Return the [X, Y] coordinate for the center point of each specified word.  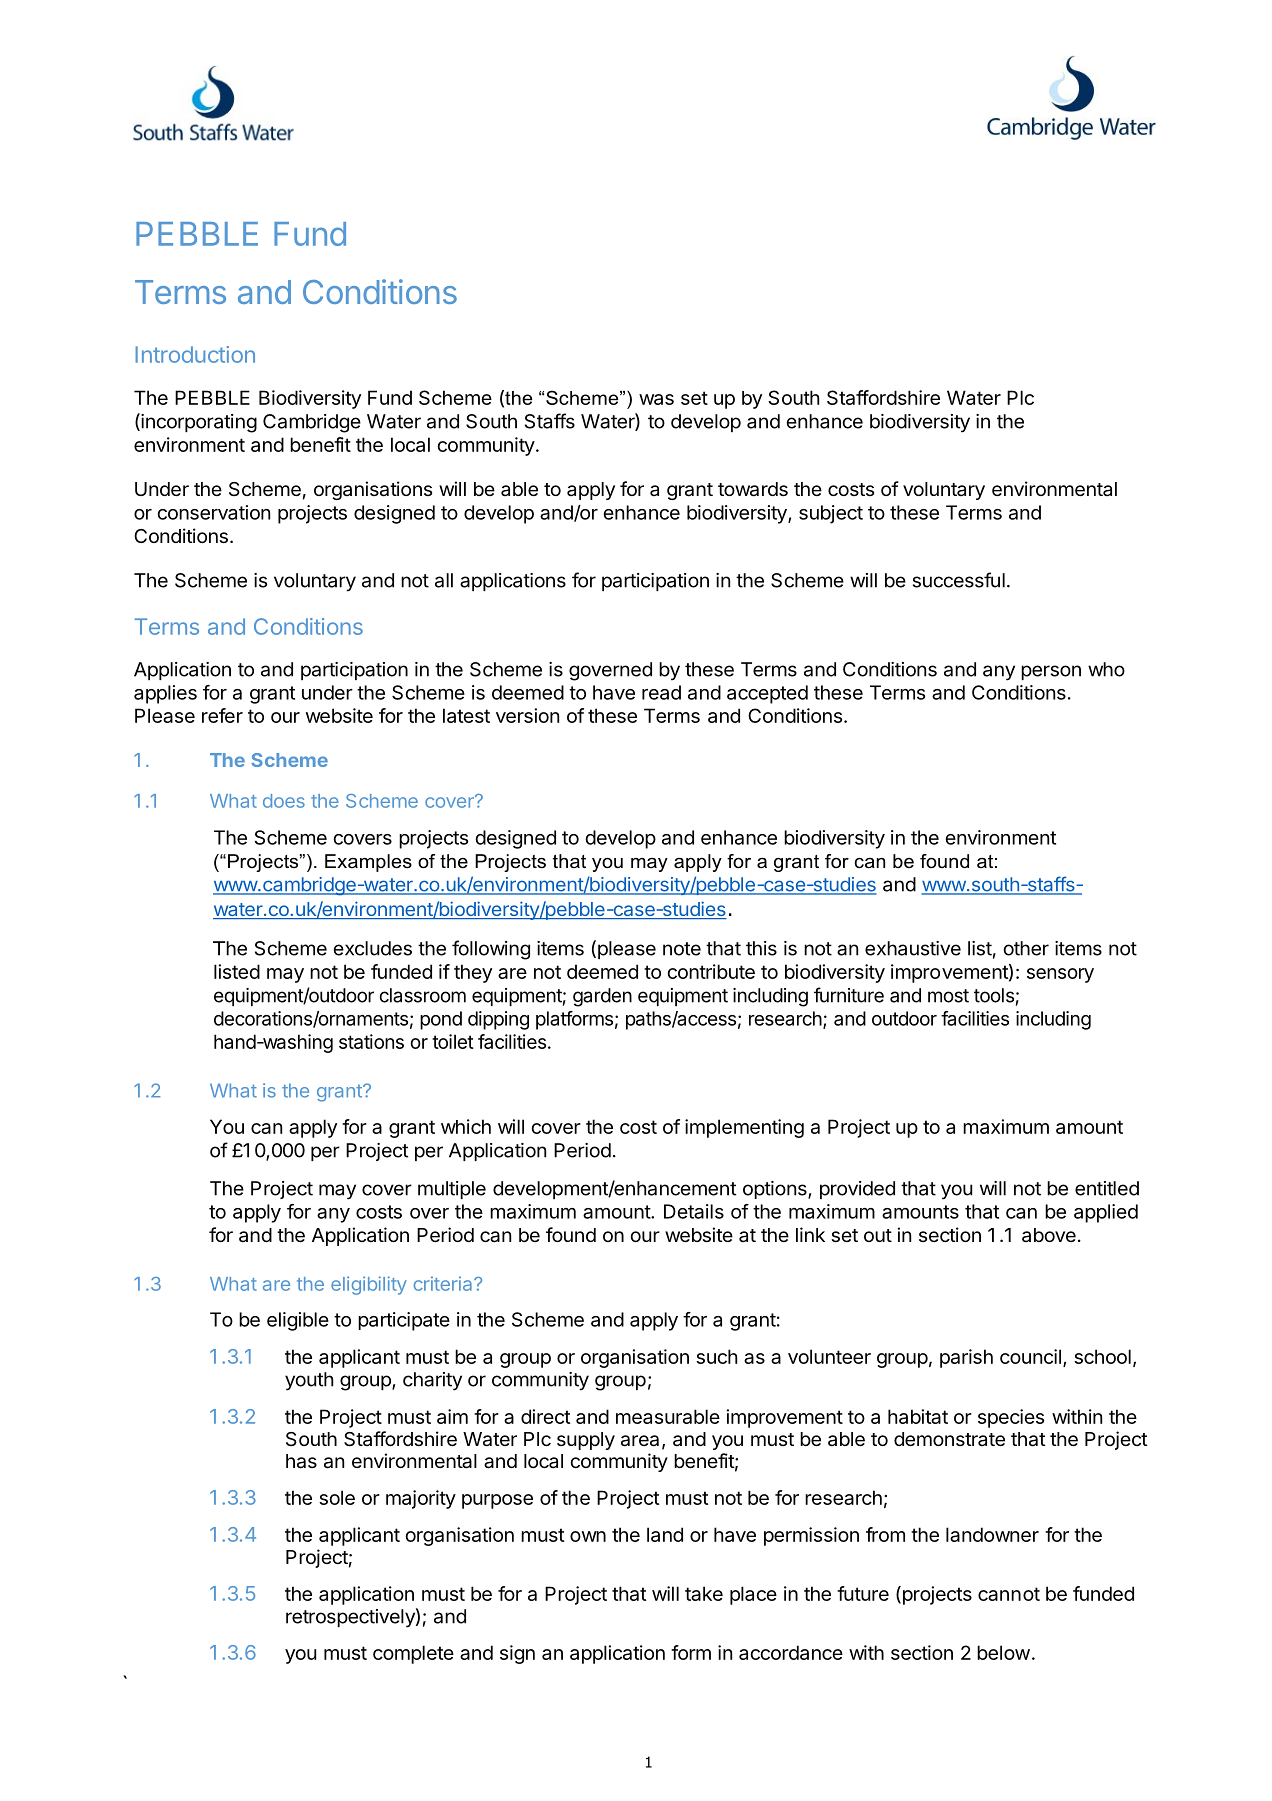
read [661, 692]
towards [753, 489]
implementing [744, 1128]
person [1051, 672]
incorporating [198, 423]
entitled [1107, 1188]
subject [831, 514]
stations [371, 1041]
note [682, 949]
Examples [368, 863]
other [1026, 948]
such [716, 1356]
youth [309, 1381]
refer [222, 715]
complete [413, 1654]
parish [966, 1358]
